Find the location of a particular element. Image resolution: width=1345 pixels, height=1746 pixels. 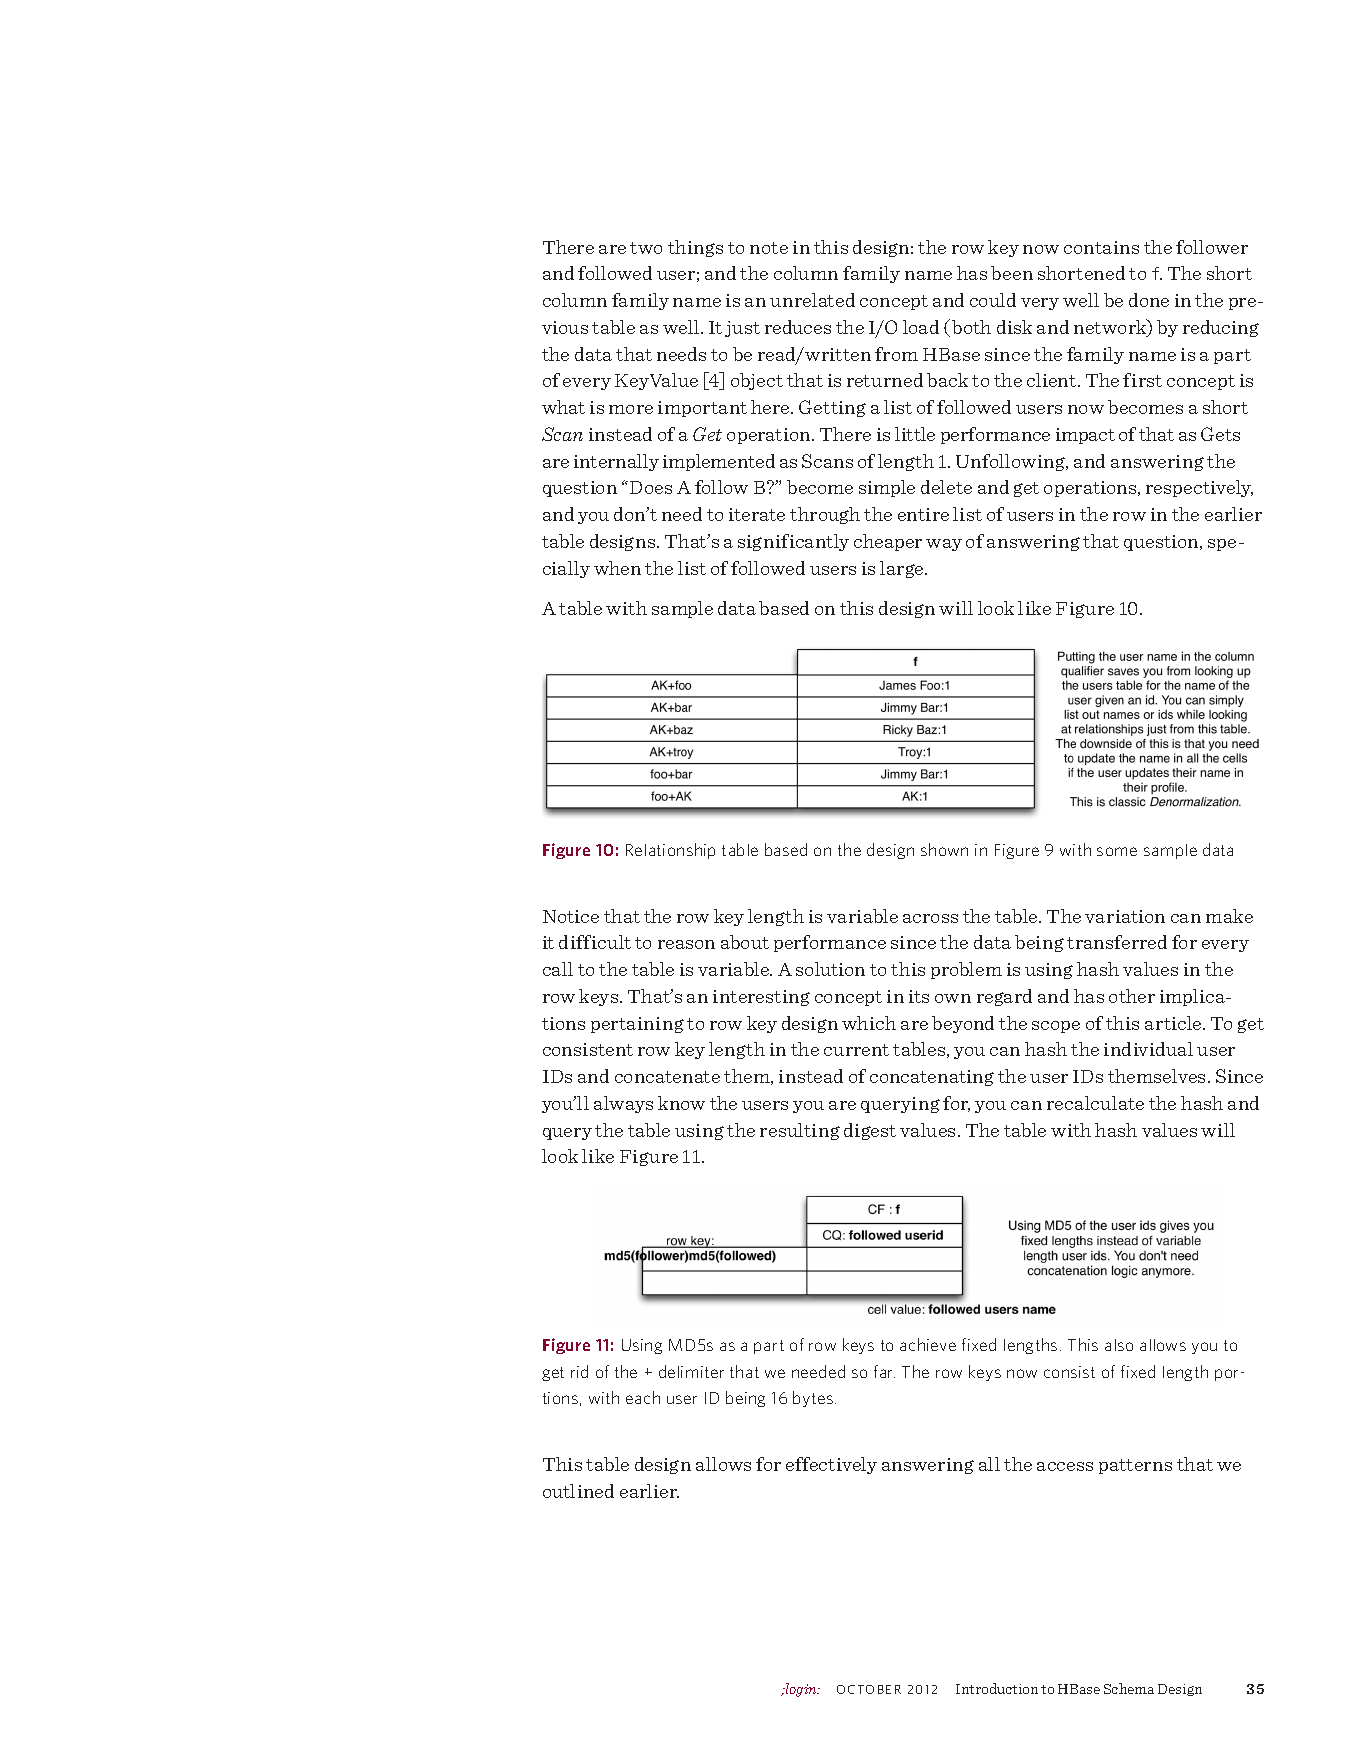

Does is located at coordinates (651, 487).
